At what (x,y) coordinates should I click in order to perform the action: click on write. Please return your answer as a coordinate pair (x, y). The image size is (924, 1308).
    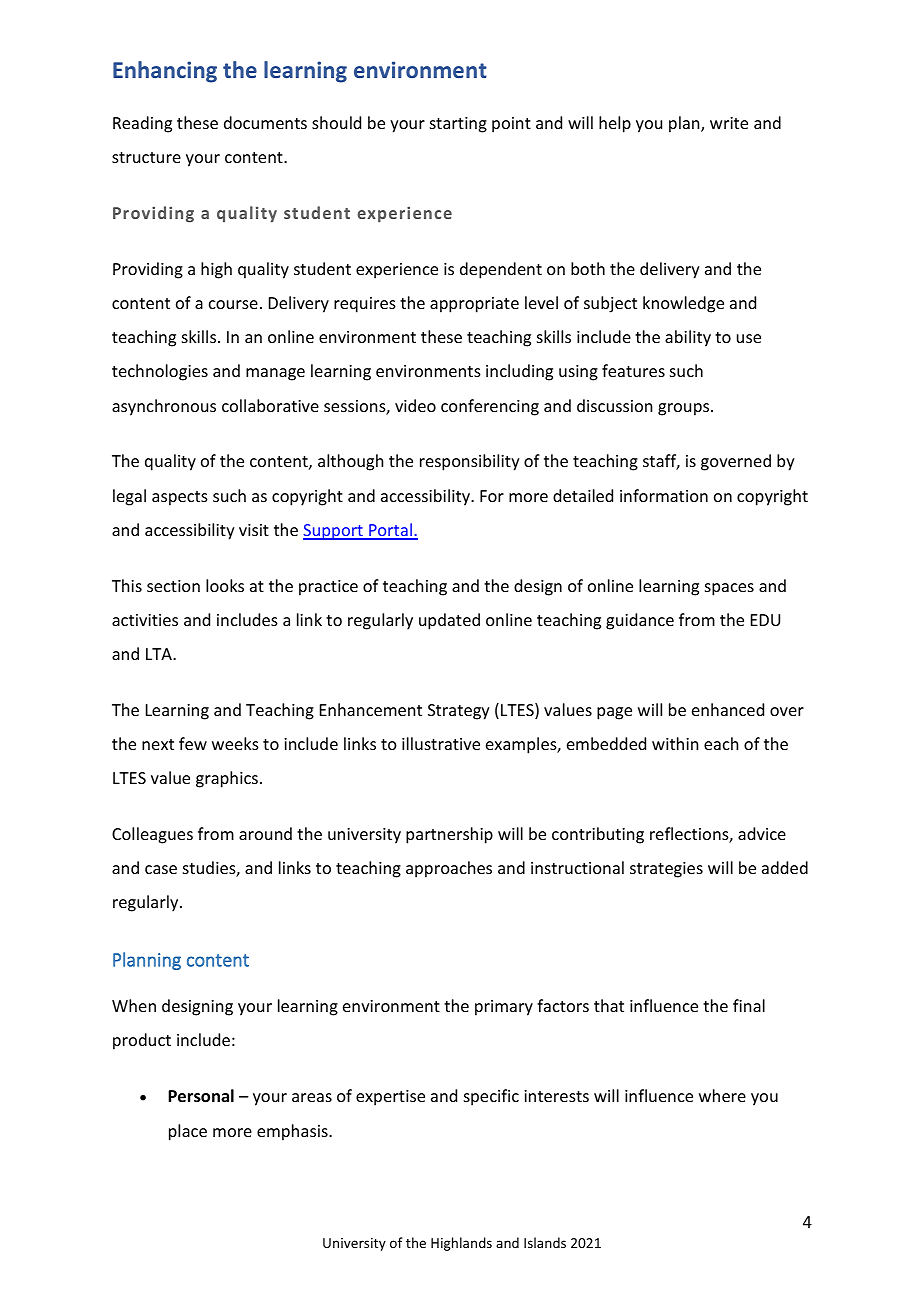
    Looking at the image, I should click on (729, 123).
